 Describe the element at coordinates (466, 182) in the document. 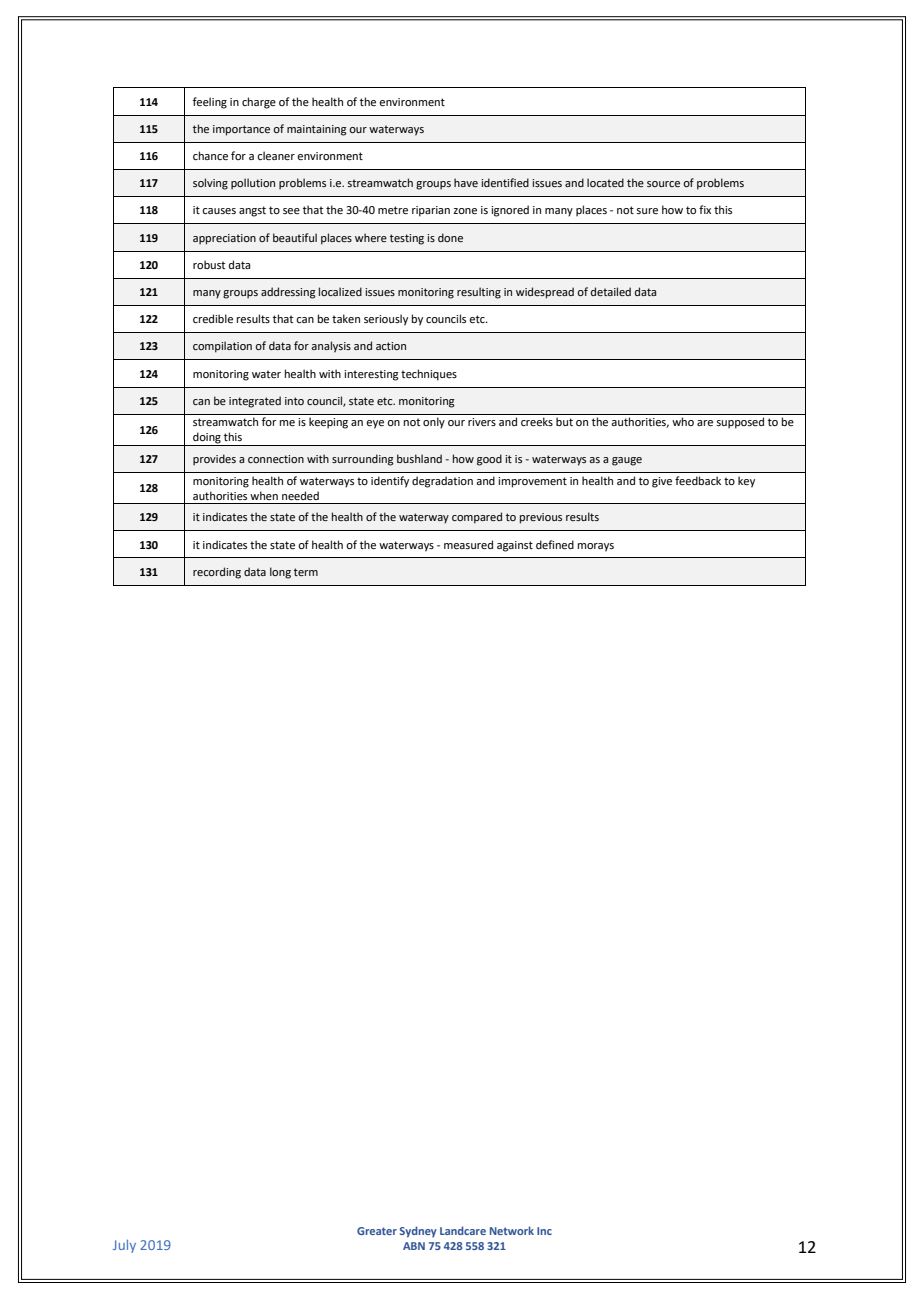

I see `have` at that location.
